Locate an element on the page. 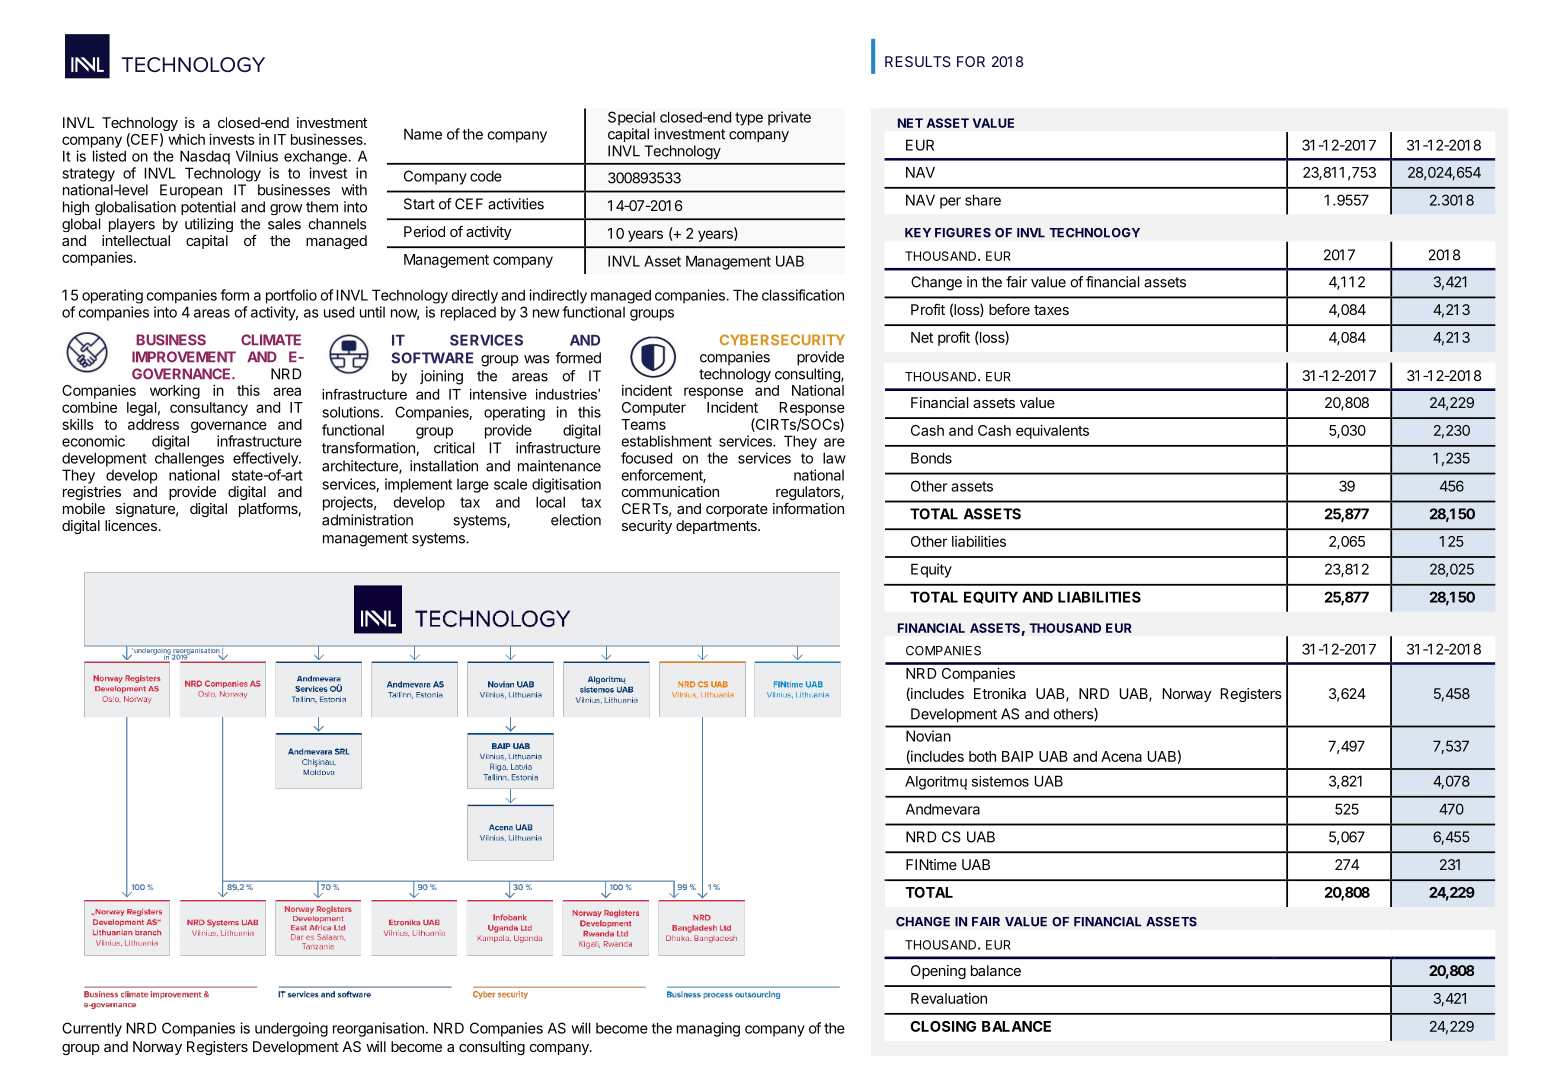  undergoing is located at coordinates (291, 1029).
